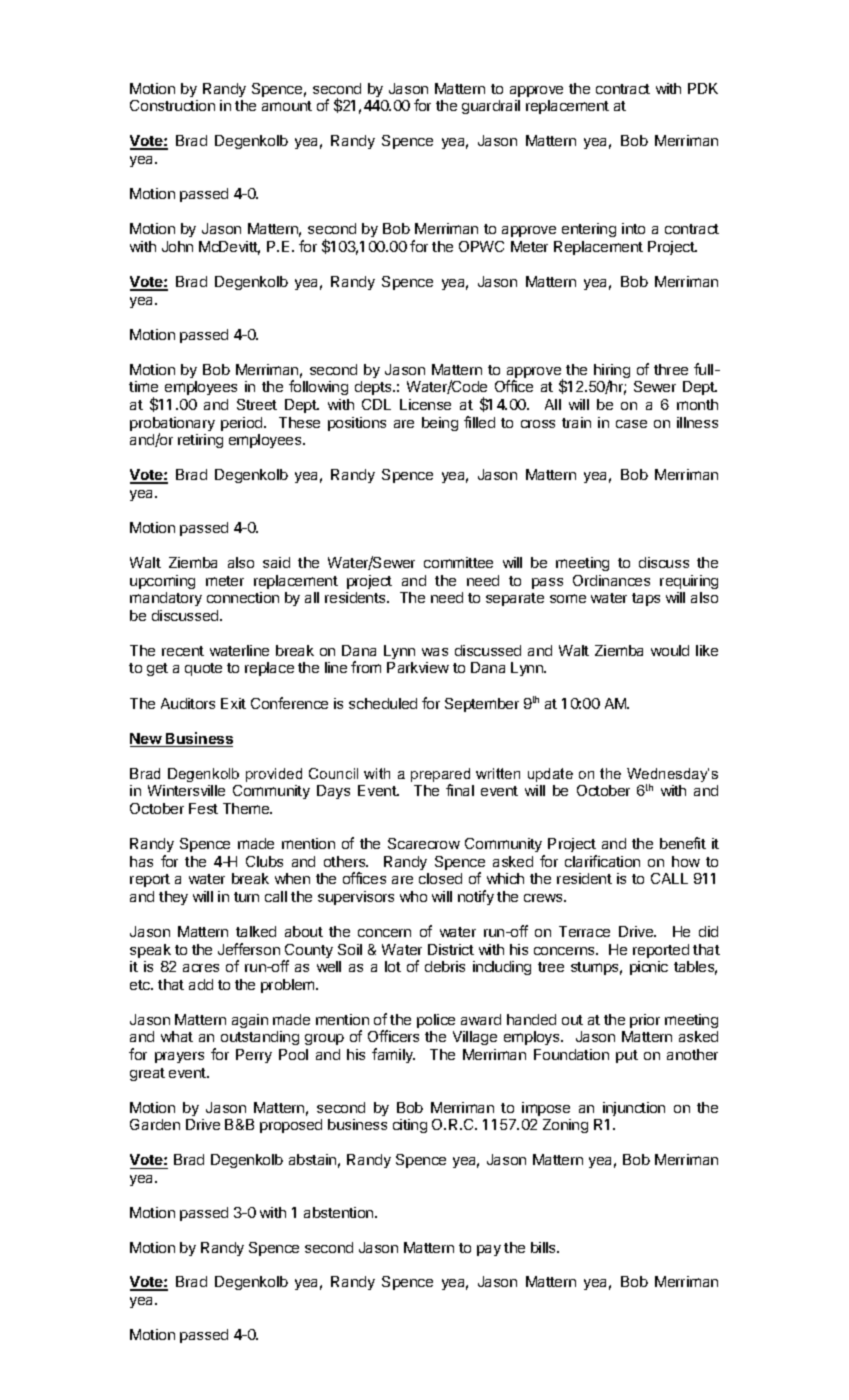 Image resolution: width=849 pixels, height=1400 pixels. I want to click on into, so click(633, 228).
